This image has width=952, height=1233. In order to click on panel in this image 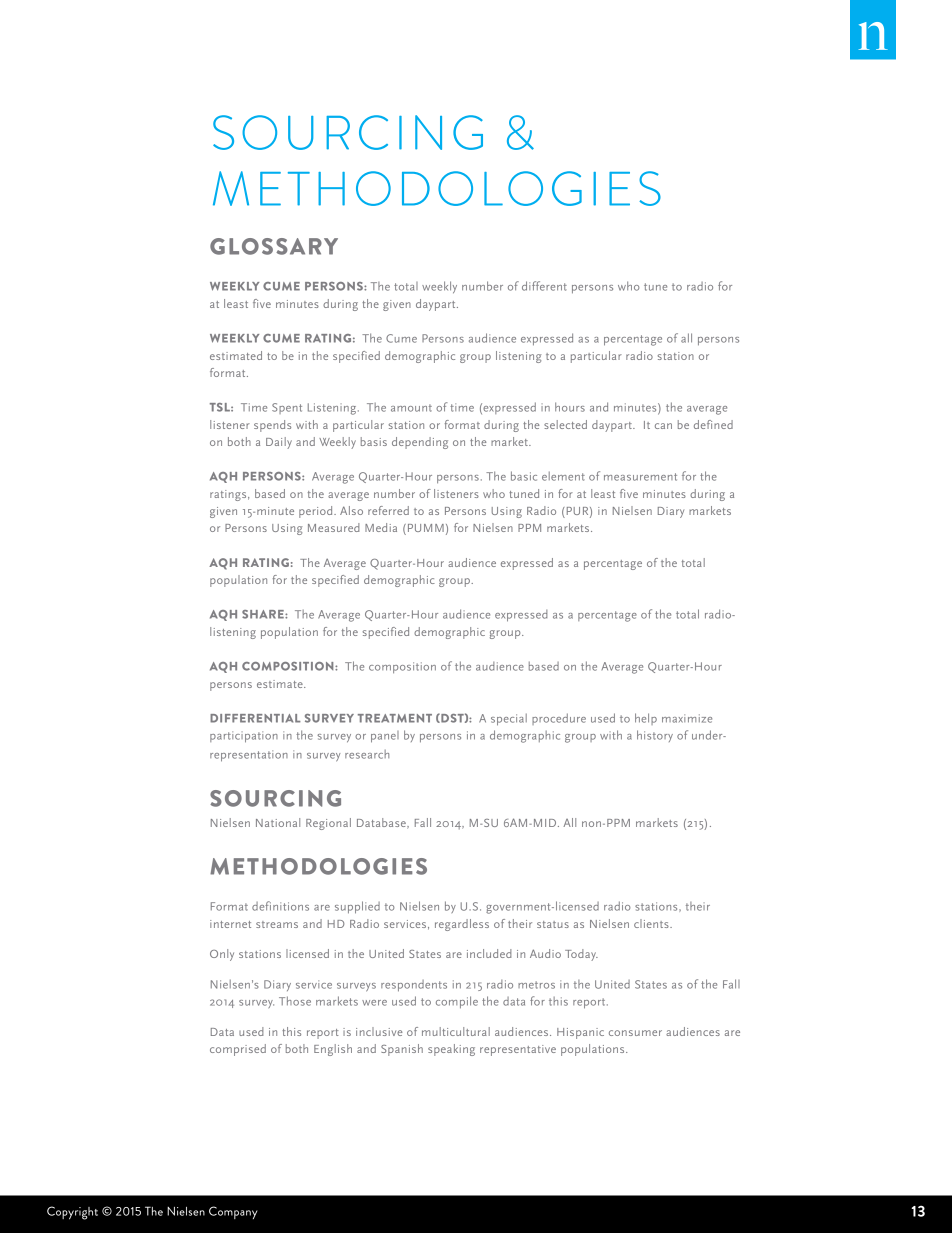, I will do `click(385, 737)`.
